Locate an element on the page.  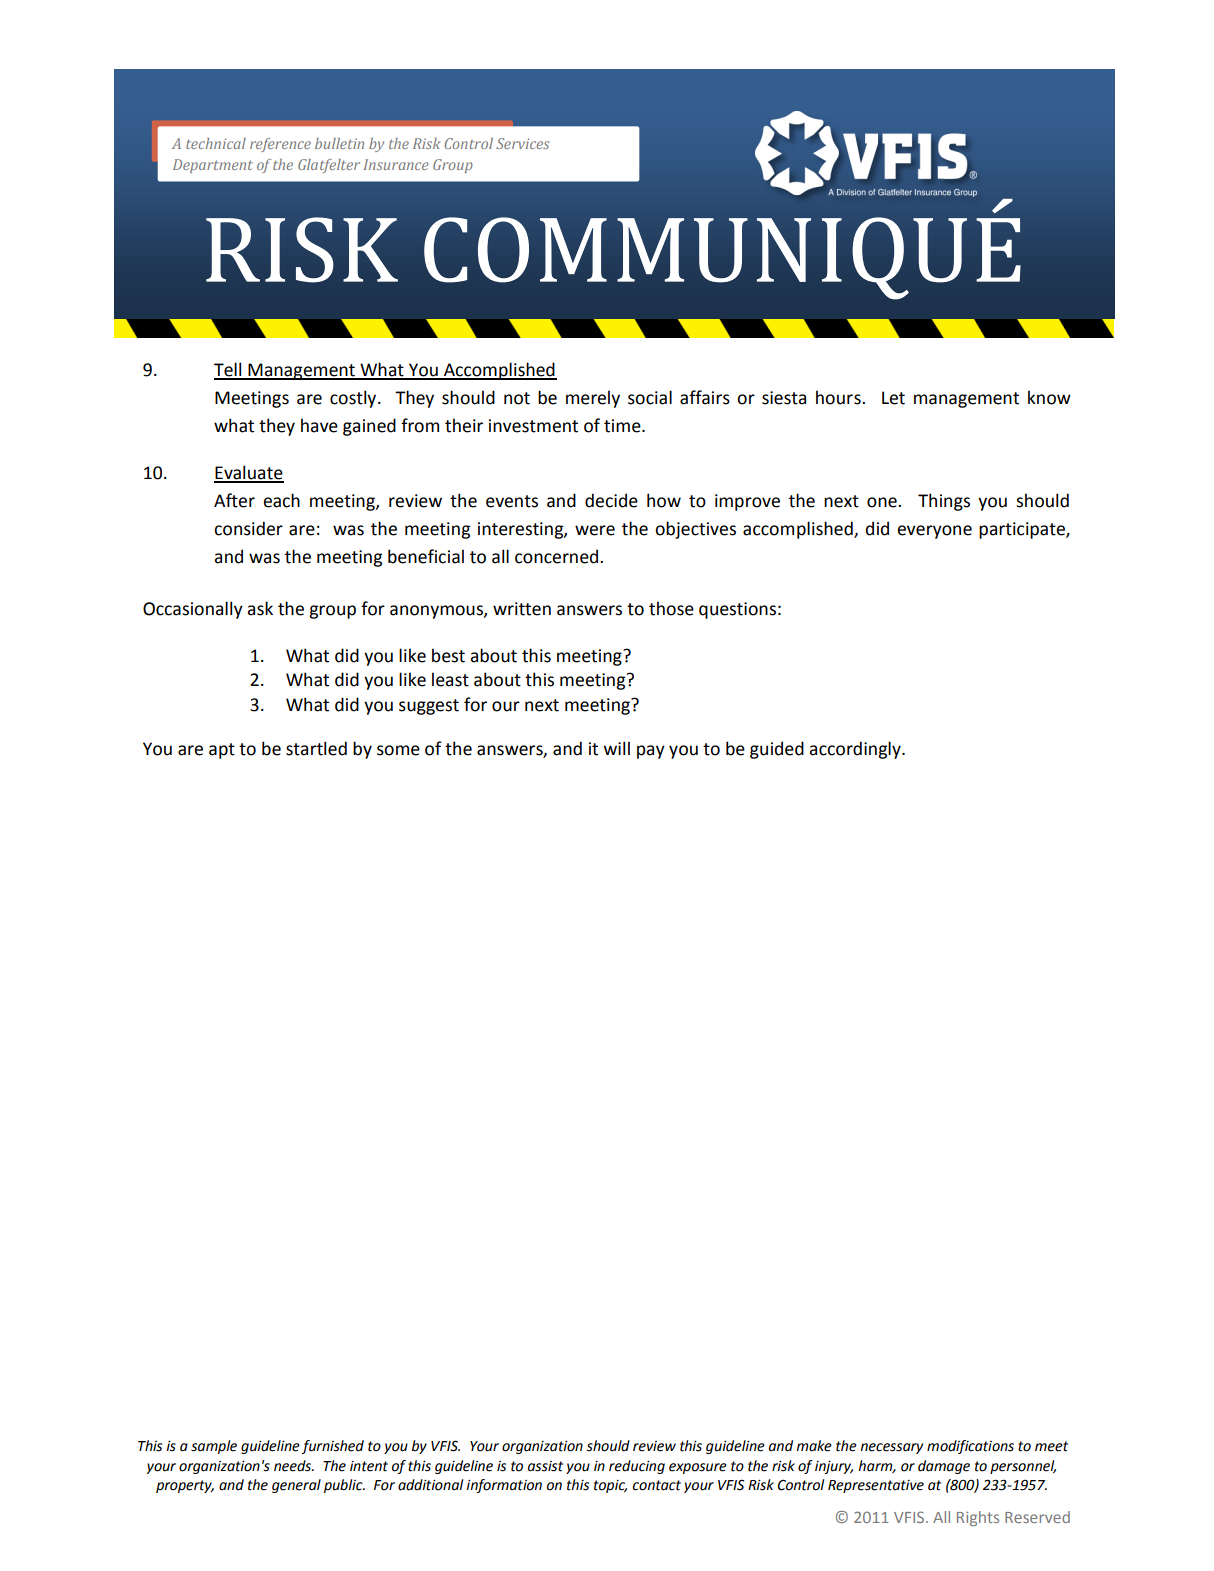
know is located at coordinates (1049, 397).
